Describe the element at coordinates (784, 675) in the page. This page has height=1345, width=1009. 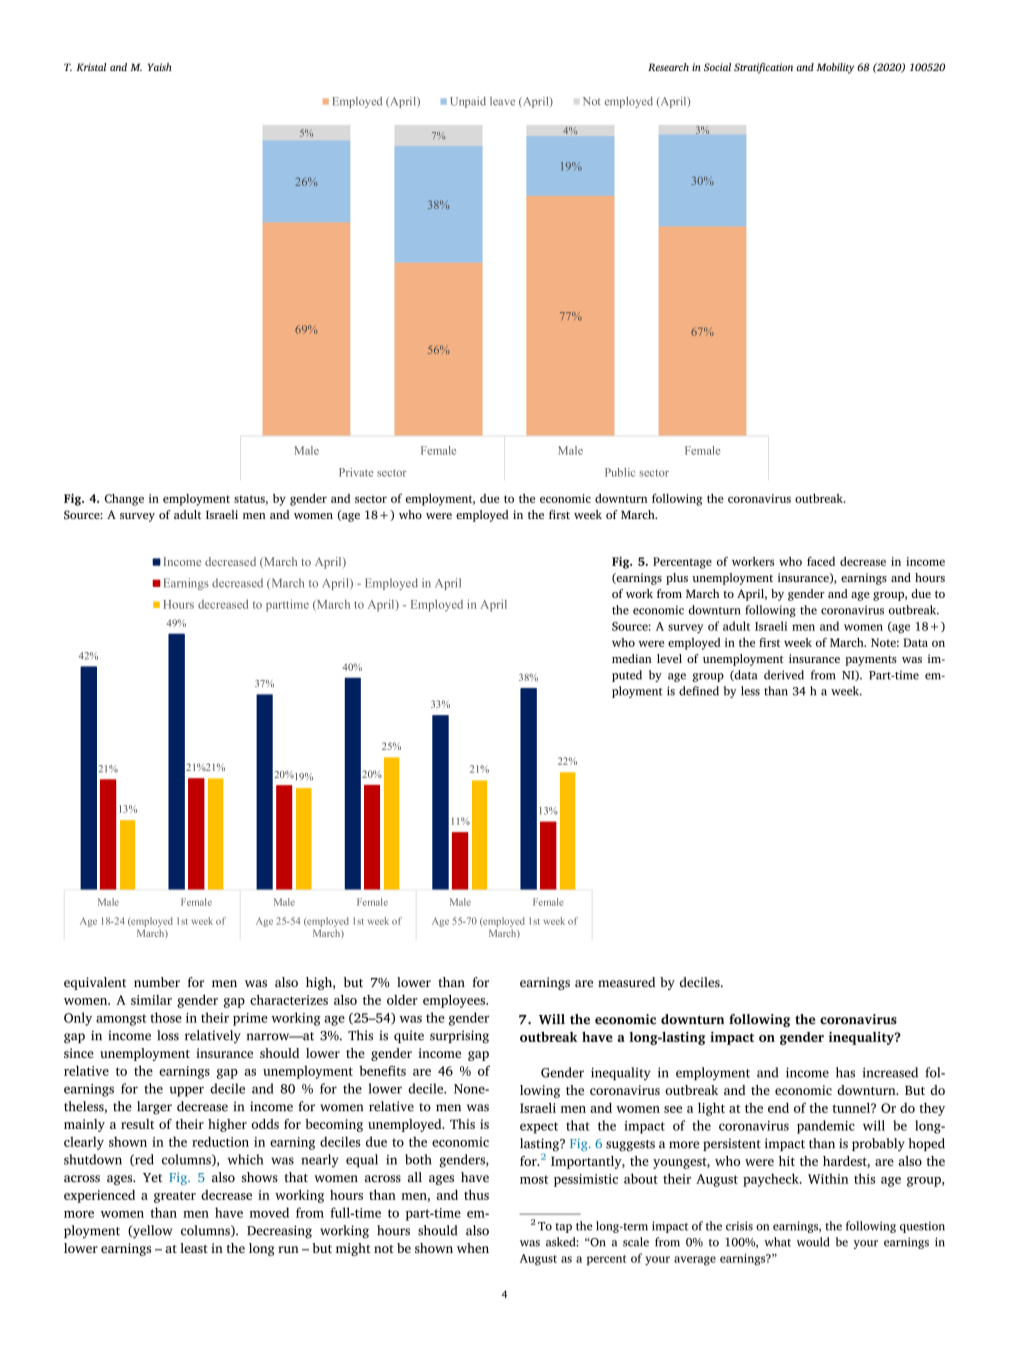
I see `derived` at that location.
